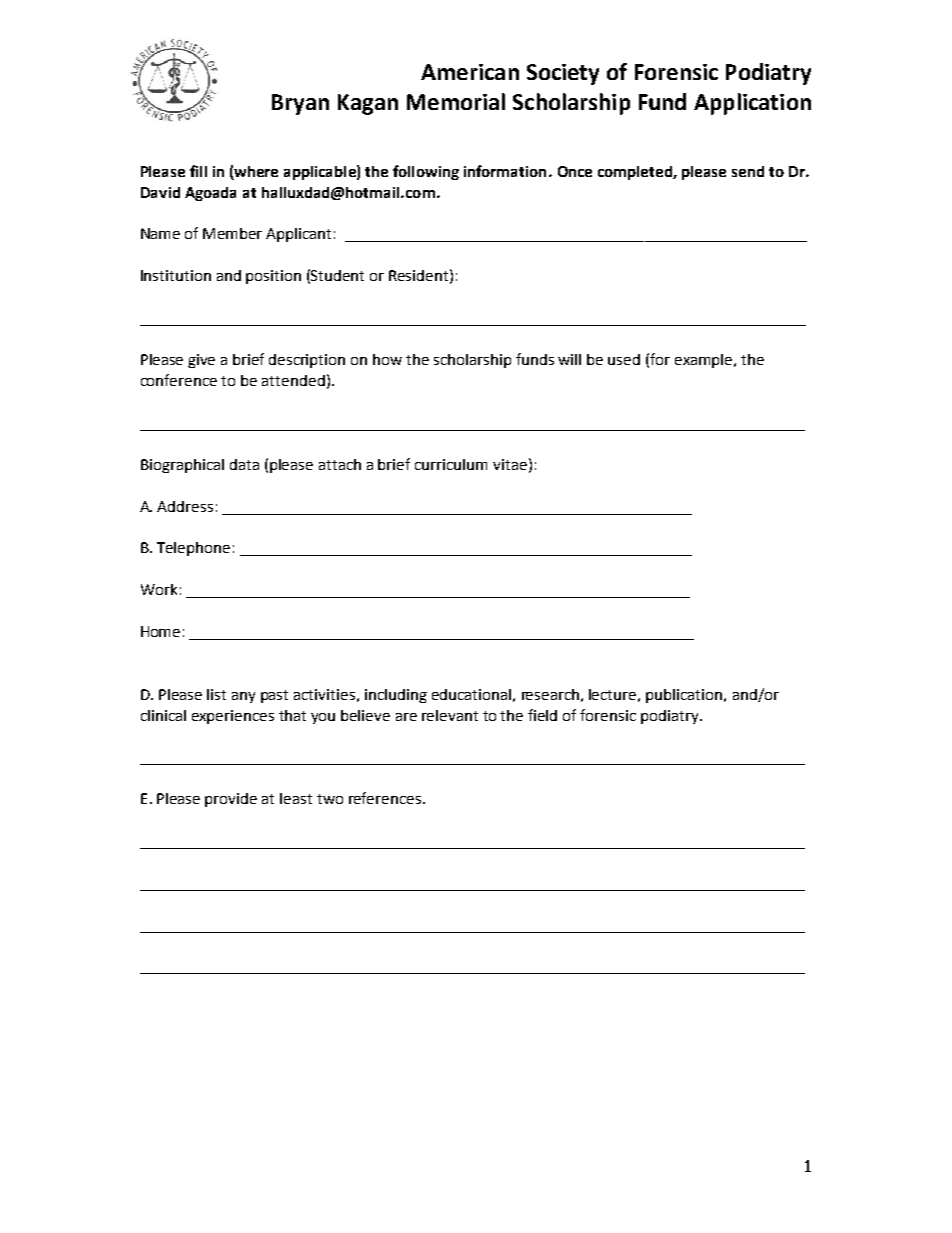  Describe the element at coordinates (273, 277) in the document. I see `position` at that location.
